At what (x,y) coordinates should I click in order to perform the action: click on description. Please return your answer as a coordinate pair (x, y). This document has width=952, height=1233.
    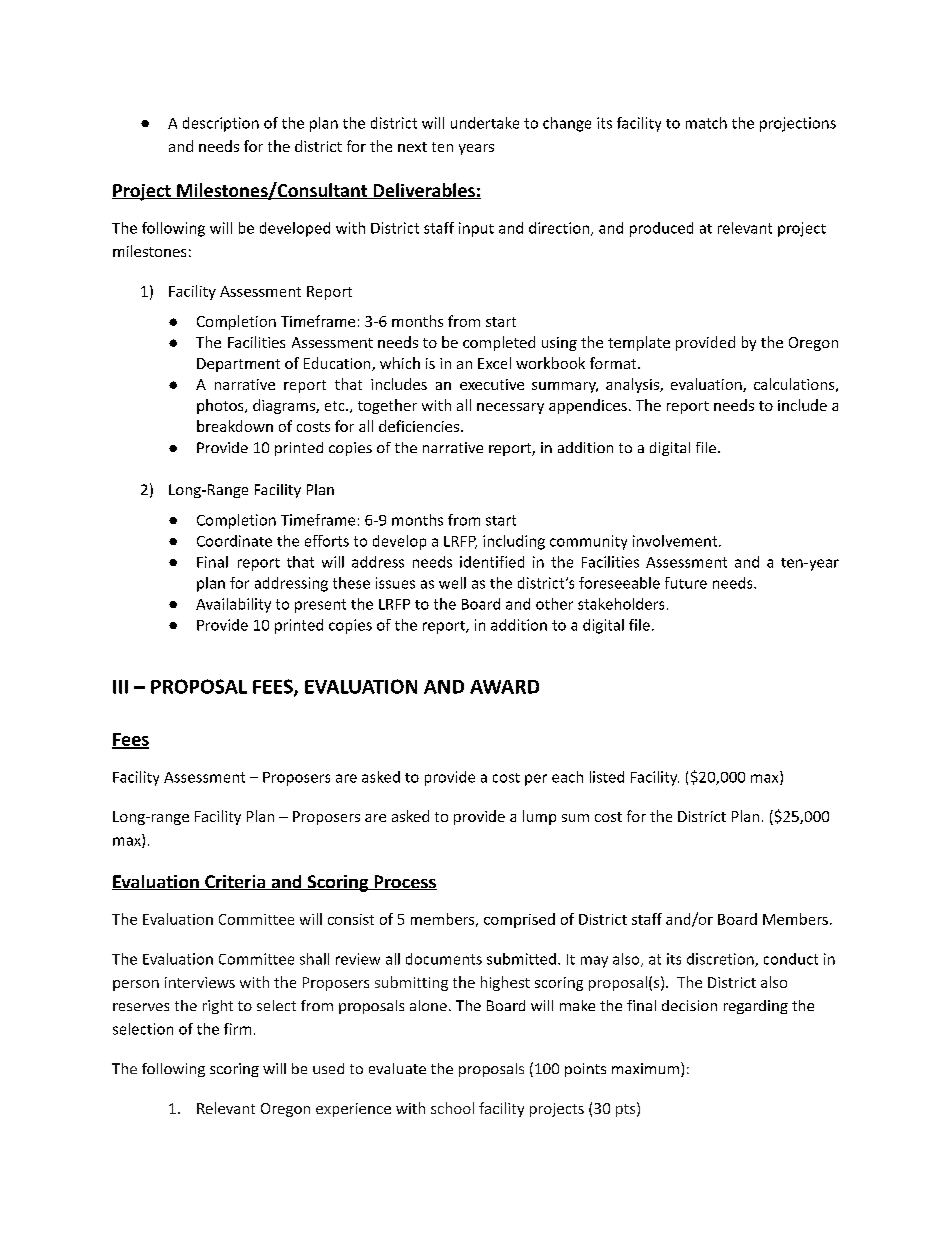
    Looking at the image, I should click on (221, 124).
